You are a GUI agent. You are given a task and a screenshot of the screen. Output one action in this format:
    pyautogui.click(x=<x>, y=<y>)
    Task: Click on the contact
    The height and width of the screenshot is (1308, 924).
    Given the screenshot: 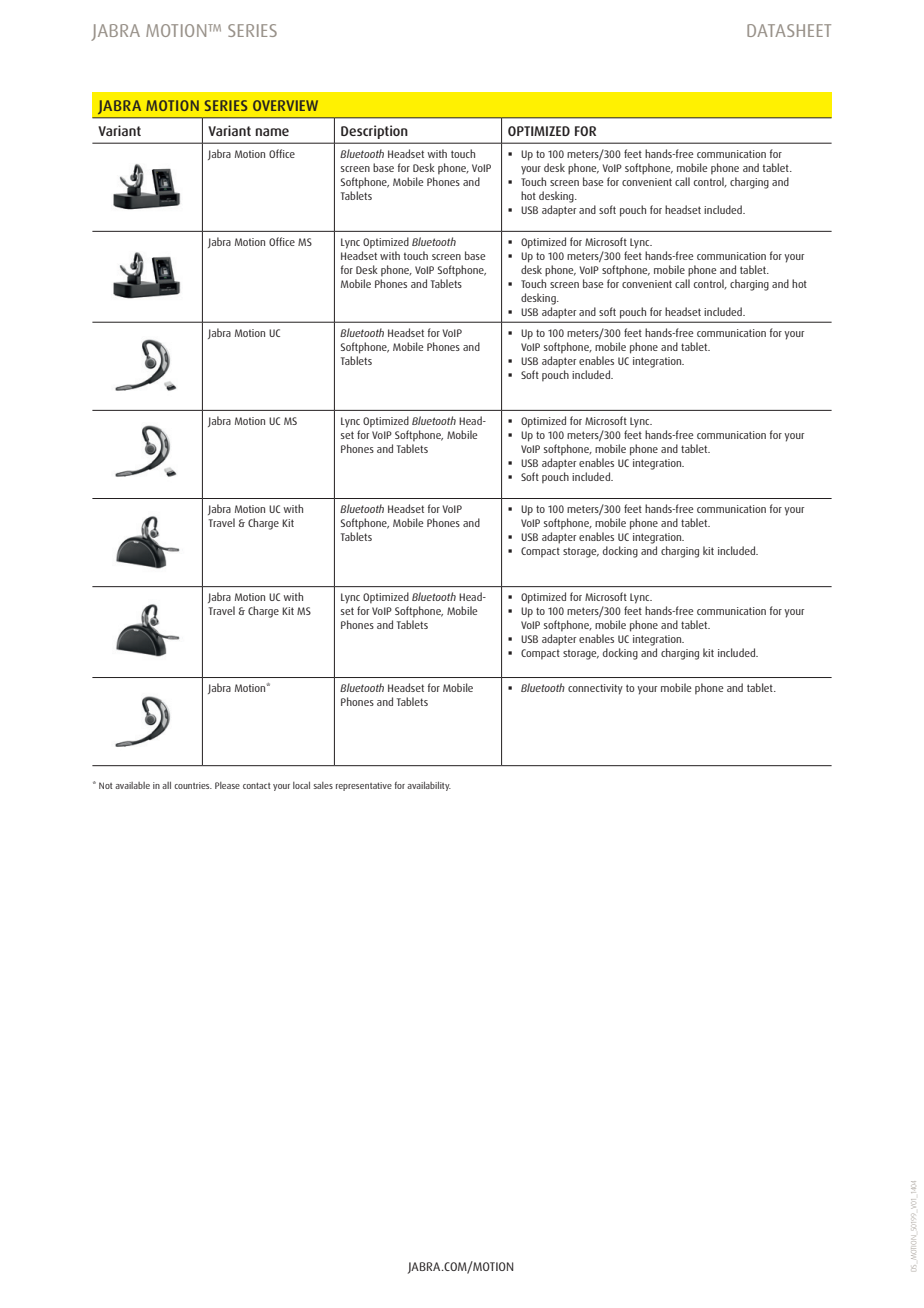 What is the action you would take?
    pyautogui.click(x=256, y=785)
